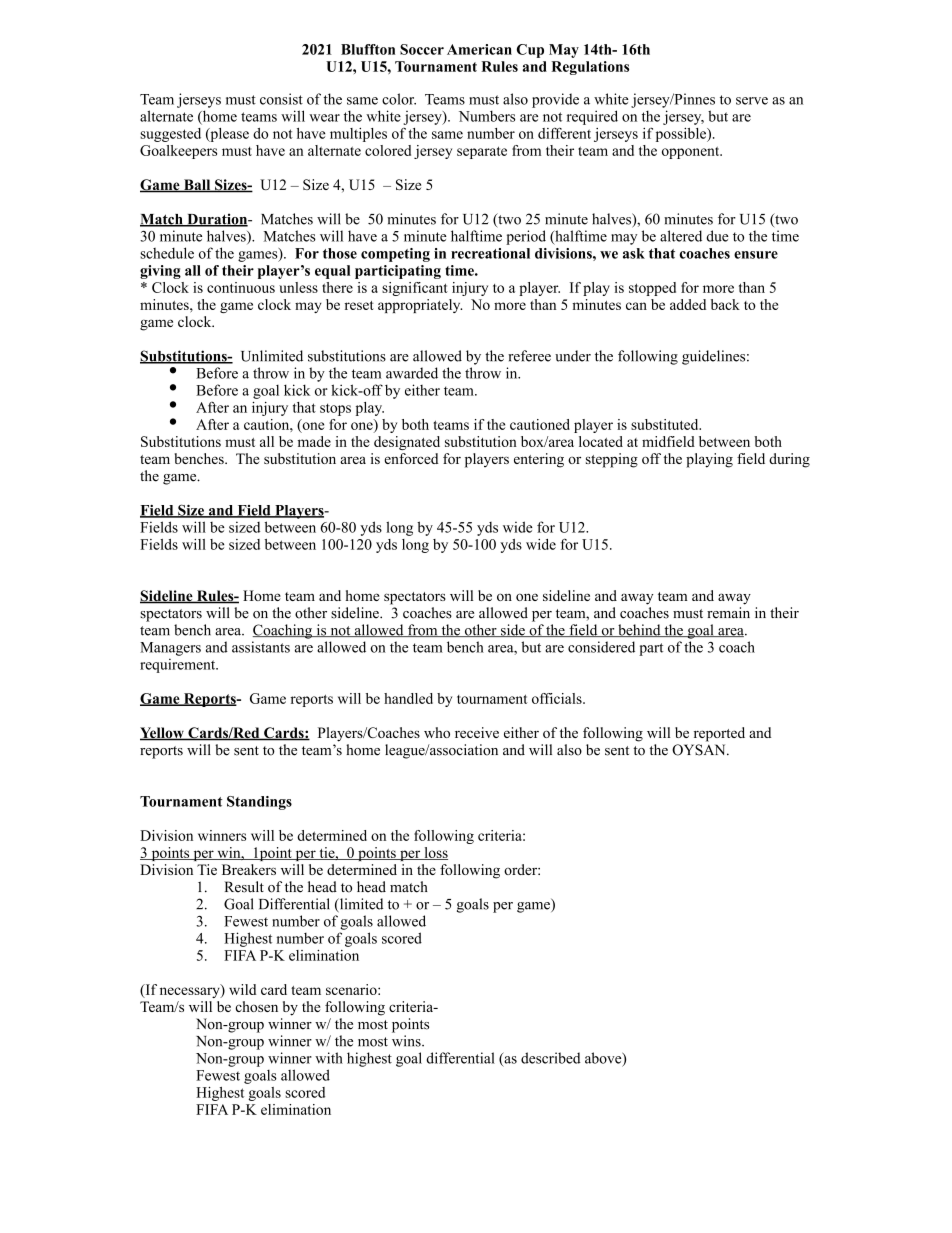  I want to click on awarded, so click(412, 373).
